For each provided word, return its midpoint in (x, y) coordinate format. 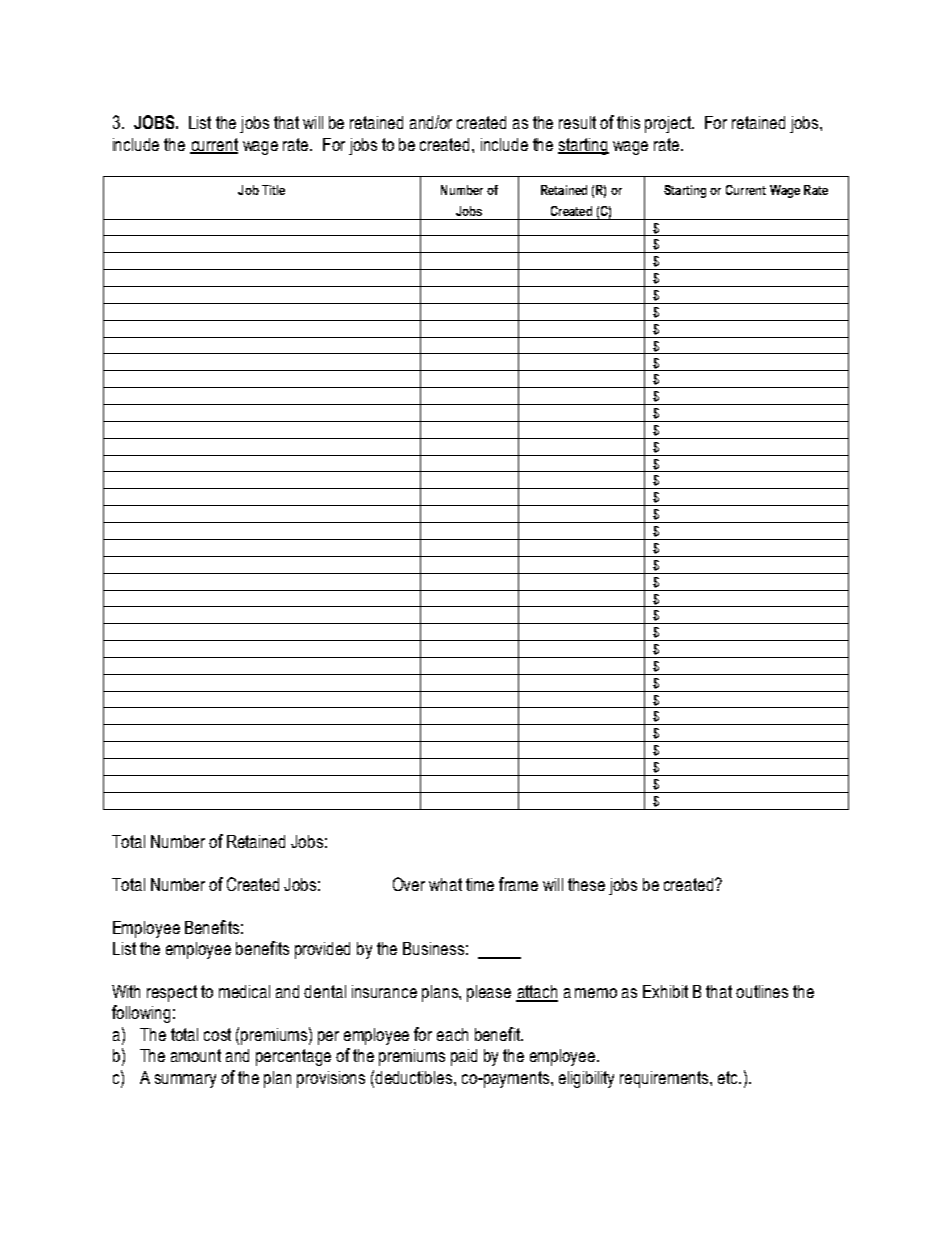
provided (322, 950)
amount (196, 1055)
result (577, 122)
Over (409, 884)
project (669, 124)
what (445, 884)
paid (464, 1057)
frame (518, 884)
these (586, 884)
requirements (665, 1079)
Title (273, 190)
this (628, 122)
